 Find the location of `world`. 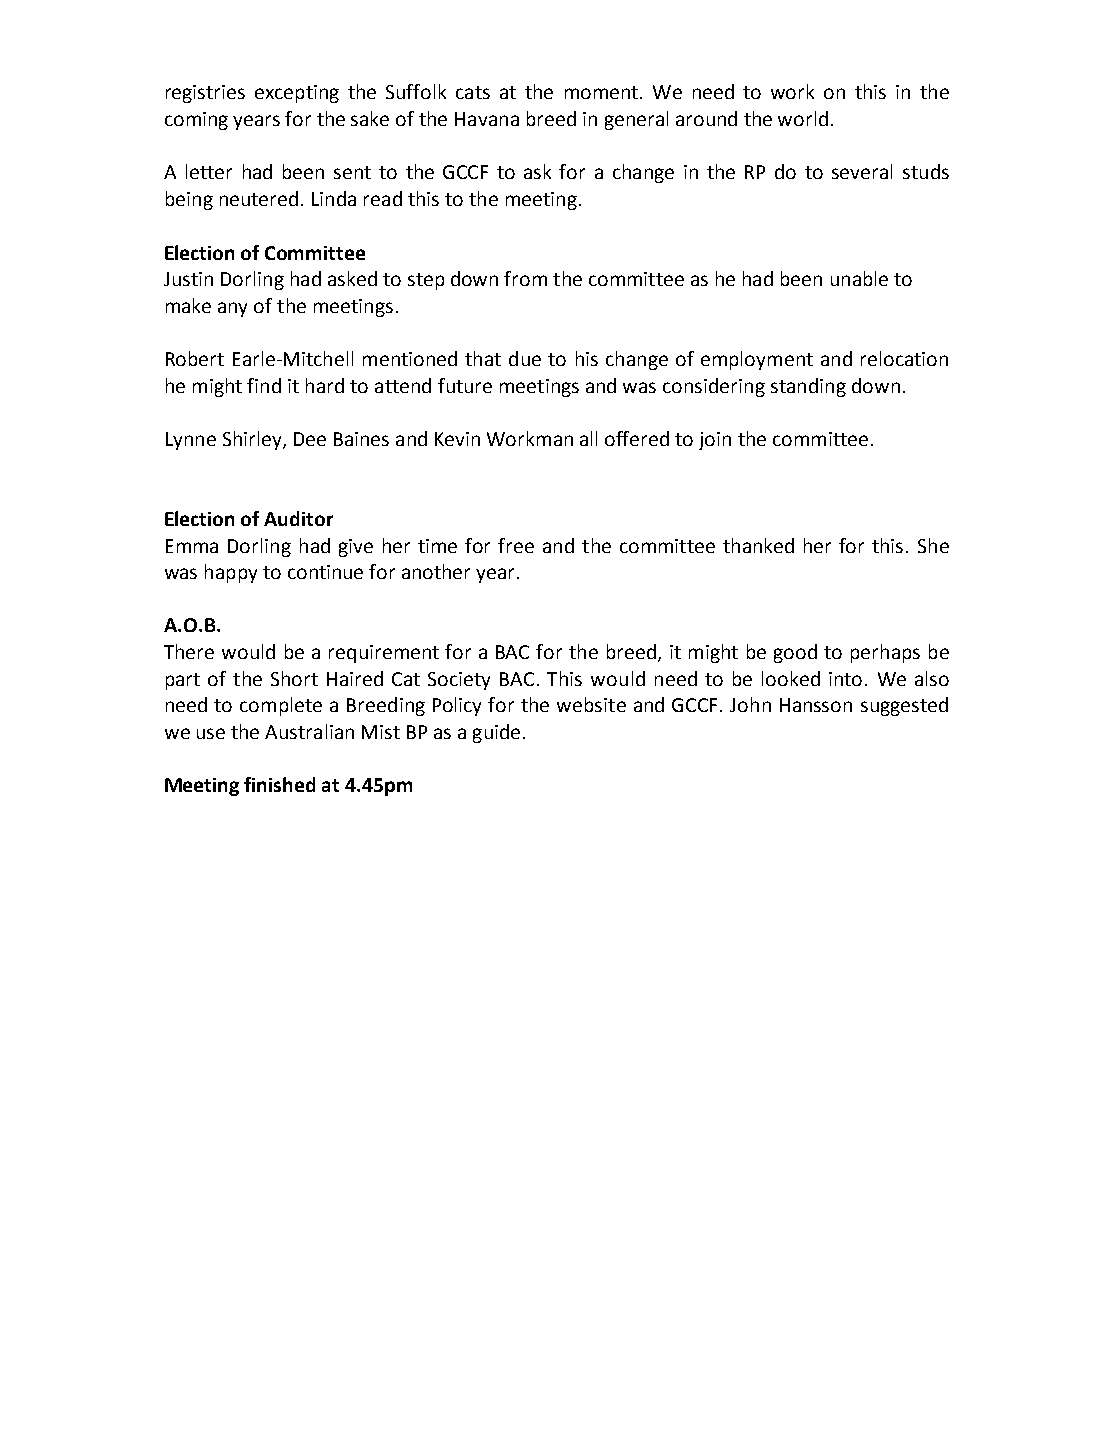

world is located at coordinates (803, 118).
